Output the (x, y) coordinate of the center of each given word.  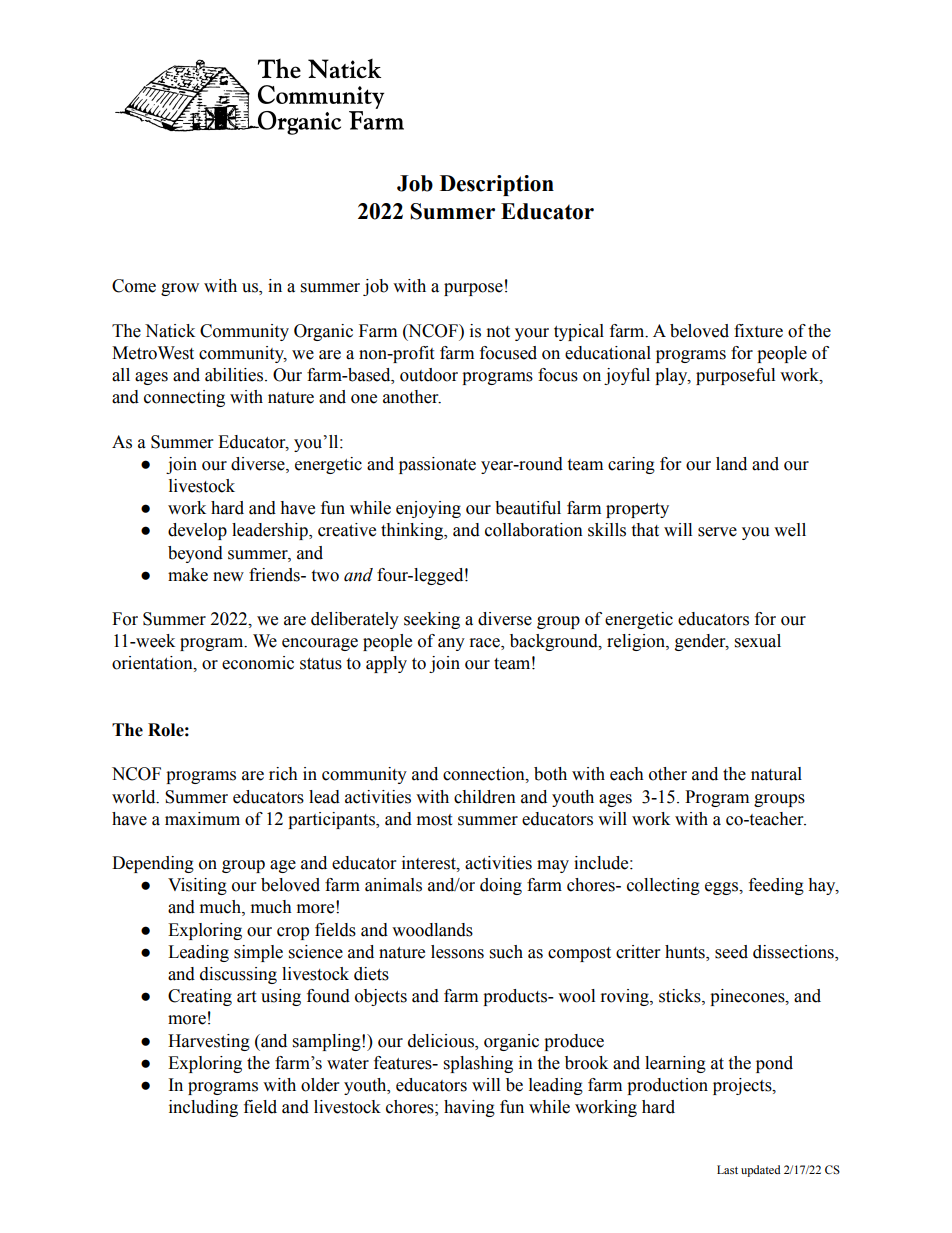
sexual (758, 641)
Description (497, 185)
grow (180, 289)
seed (731, 952)
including (203, 1108)
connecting (184, 398)
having (469, 1108)
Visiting (197, 886)
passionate (437, 465)
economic (258, 663)
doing (501, 886)
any (451, 644)
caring (631, 465)
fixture (758, 331)
